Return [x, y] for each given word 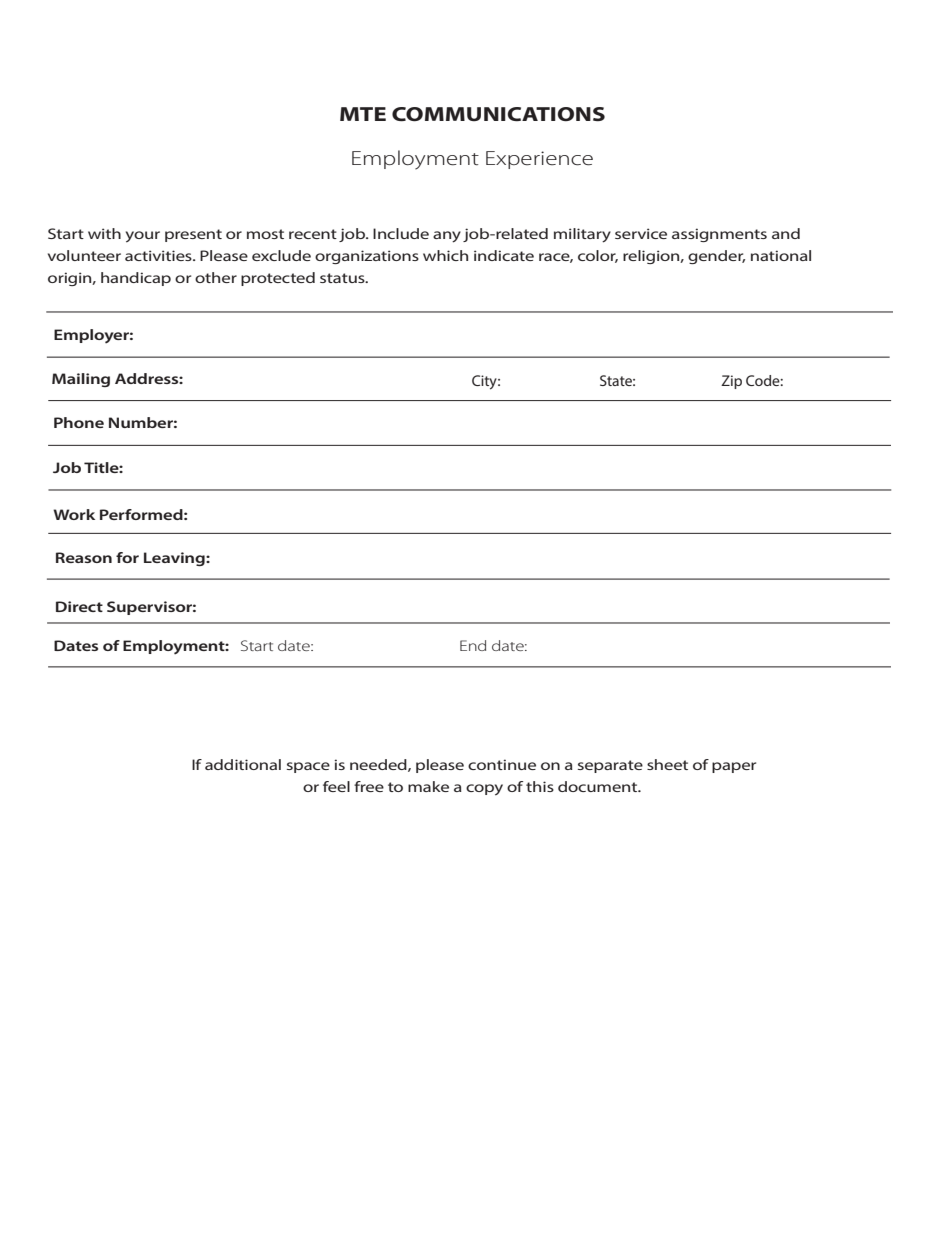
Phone [79, 422]
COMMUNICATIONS [498, 114]
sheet [667, 764]
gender [716, 257]
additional [243, 764]
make [428, 786]
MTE [363, 114]
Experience [539, 160]
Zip [731, 382]
